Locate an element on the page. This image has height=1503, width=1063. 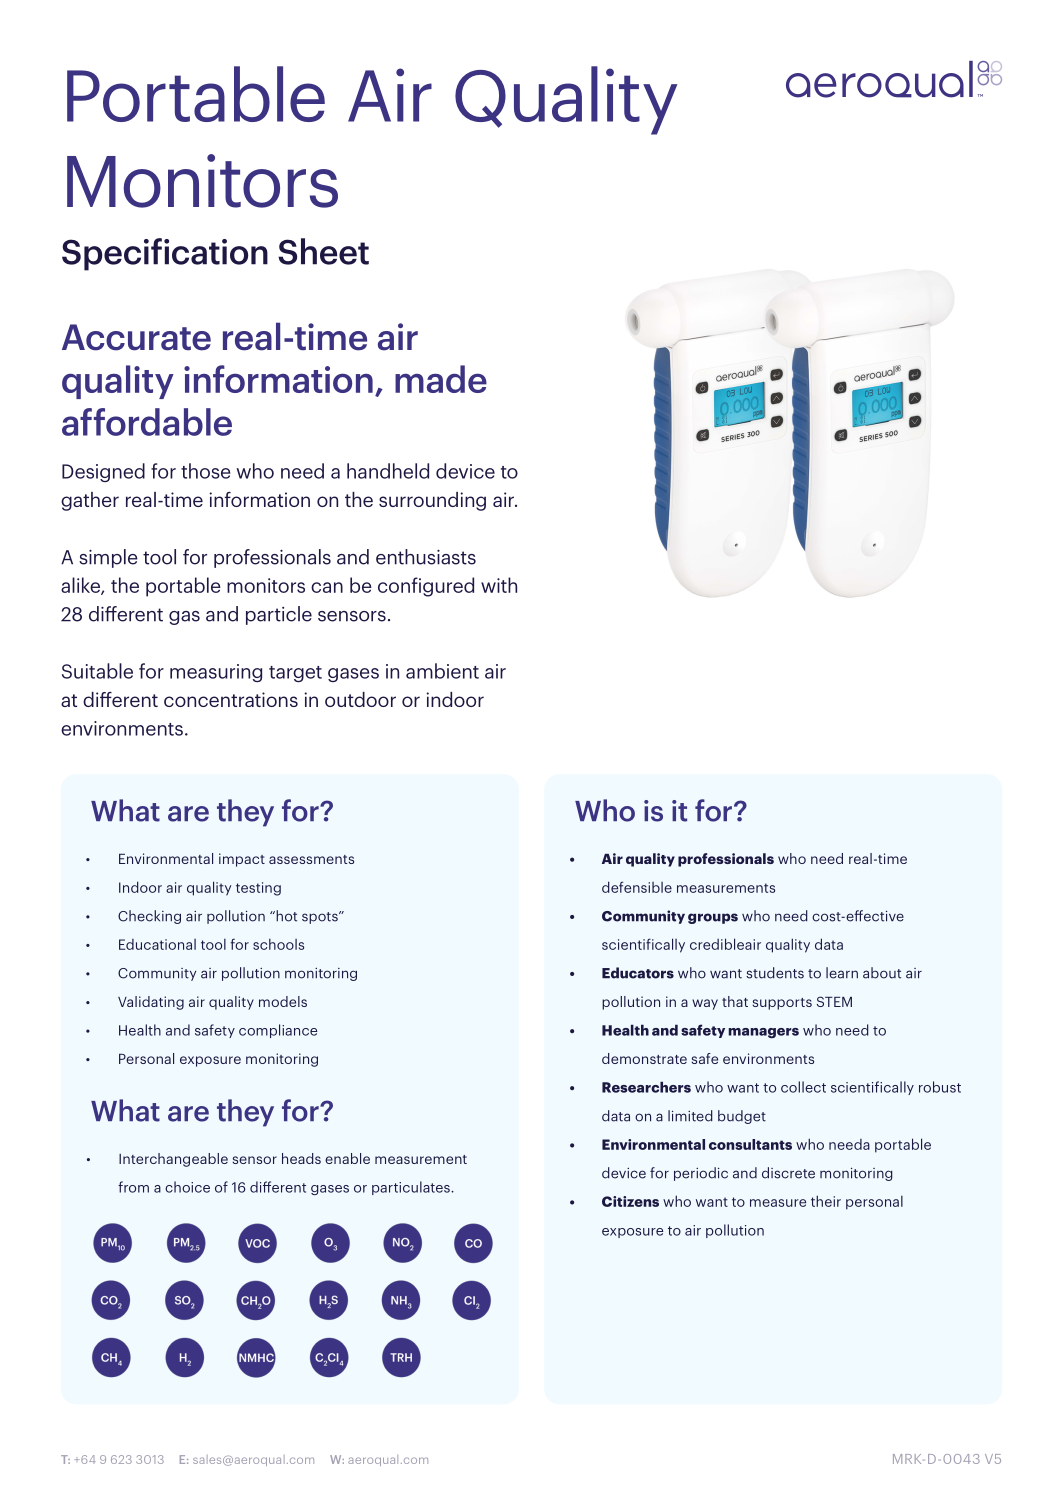
particulates is located at coordinates (412, 1188).
